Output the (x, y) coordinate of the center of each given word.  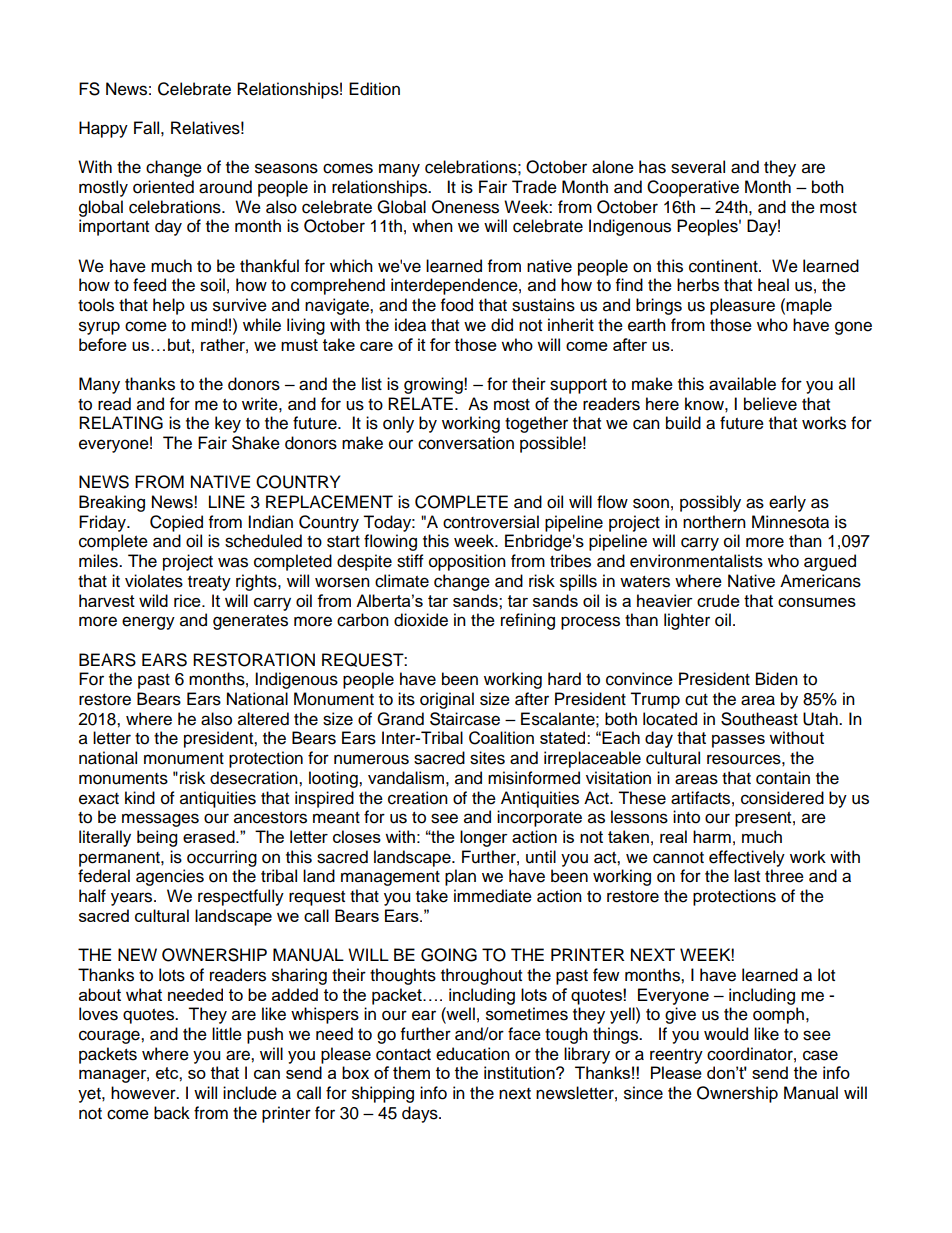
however (144, 1093)
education (473, 1054)
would (726, 1034)
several (698, 167)
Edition (374, 89)
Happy (103, 129)
